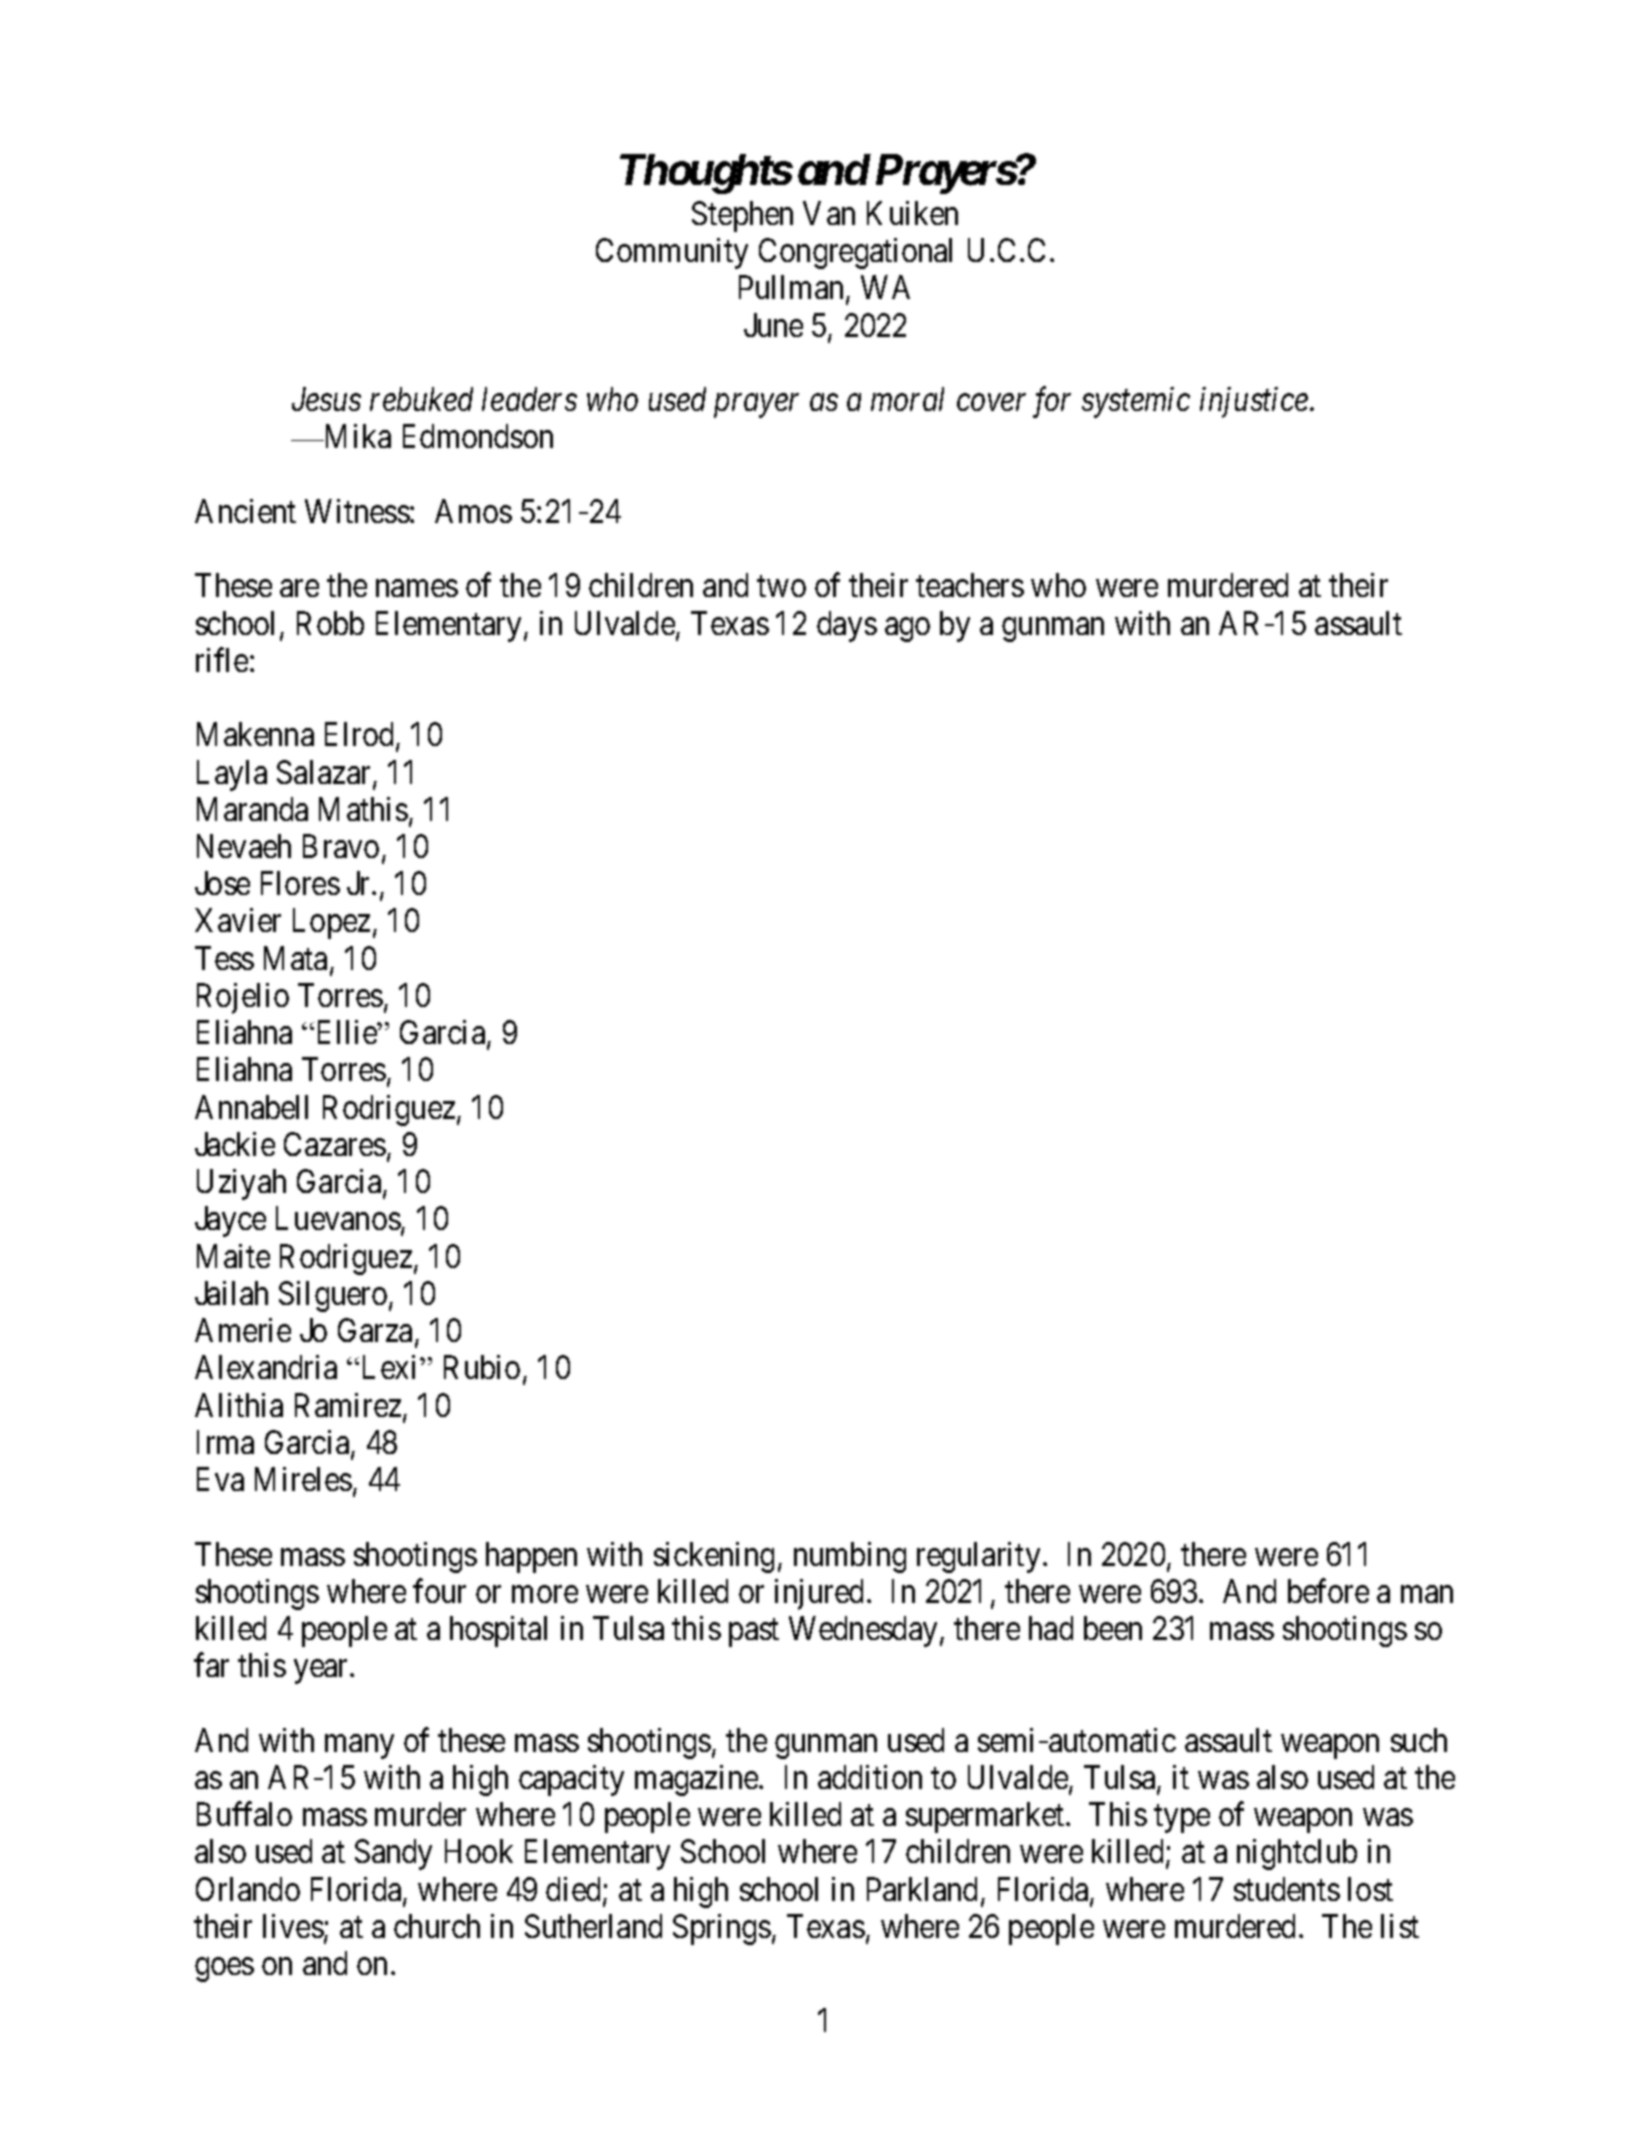 The image size is (1651, 2137). I want to click on Jesus, so click(326, 399).
